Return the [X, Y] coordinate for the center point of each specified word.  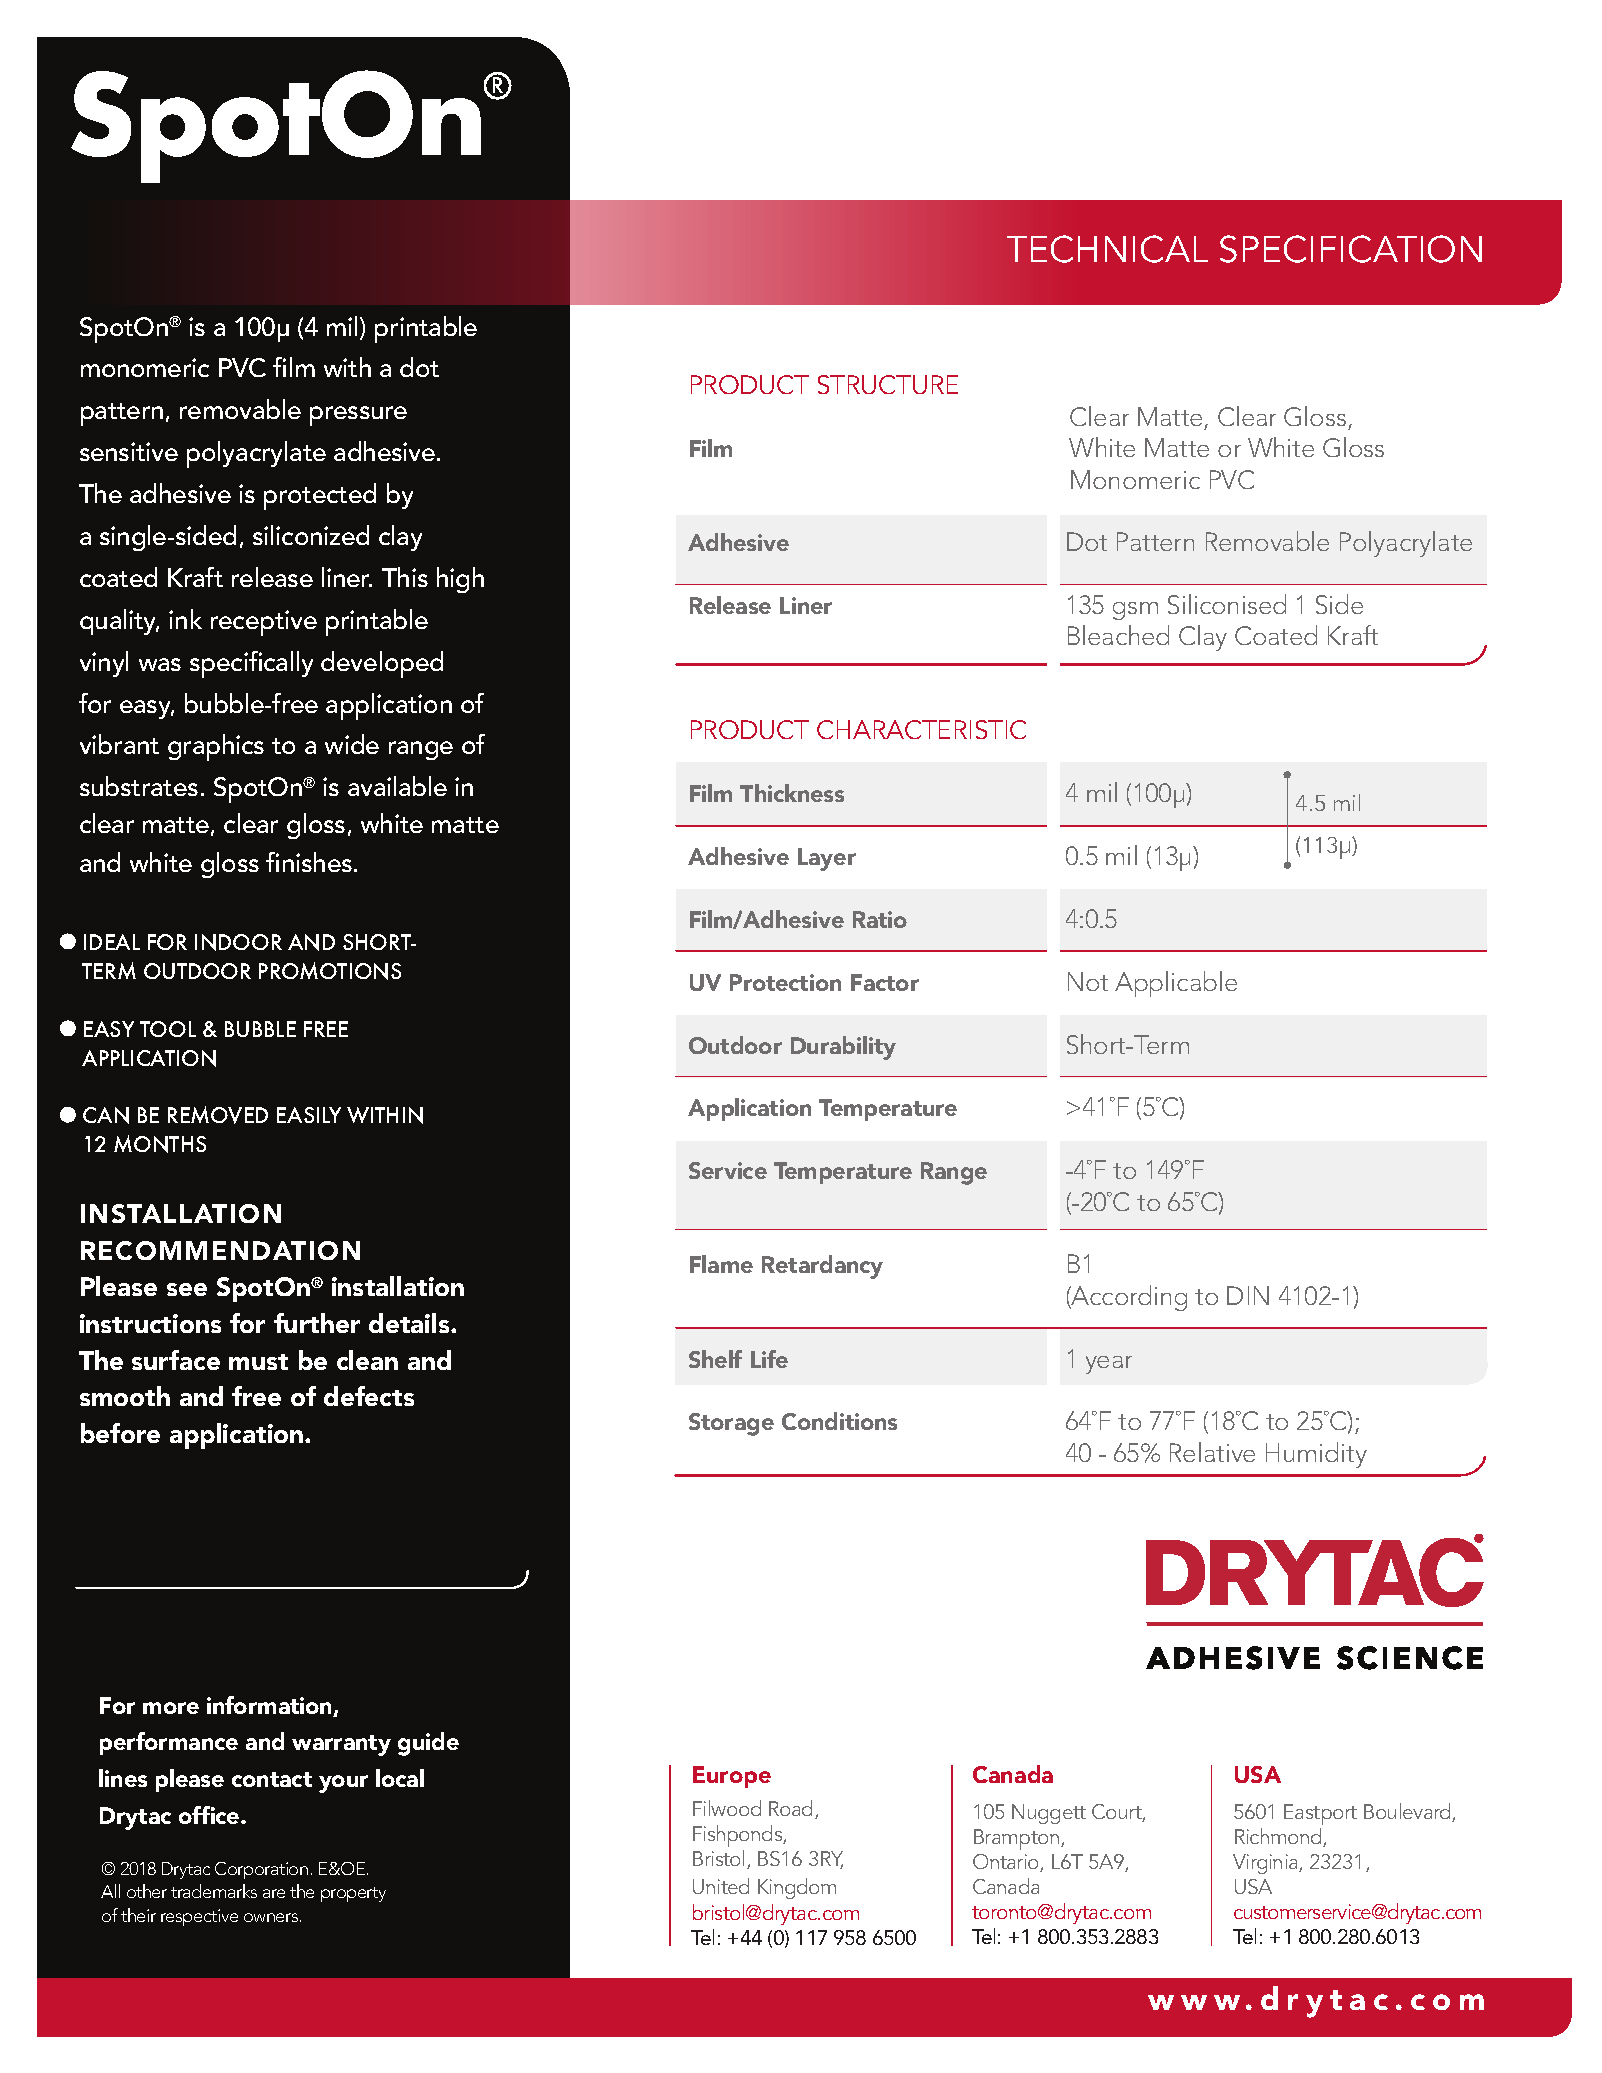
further [317, 1323]
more [171, 1708]
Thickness [792, 793]
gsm [1135, 611]
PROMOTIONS [330, 971]
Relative [1212, 1452]
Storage [731, 1424]
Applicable [1176, 984]
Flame [721, 1264]
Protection [785, 982]
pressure [358, 416]
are [274, 1893]
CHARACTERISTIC [921, 729]
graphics [216, 747]
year [1109, 1365]
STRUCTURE [888, 384]
